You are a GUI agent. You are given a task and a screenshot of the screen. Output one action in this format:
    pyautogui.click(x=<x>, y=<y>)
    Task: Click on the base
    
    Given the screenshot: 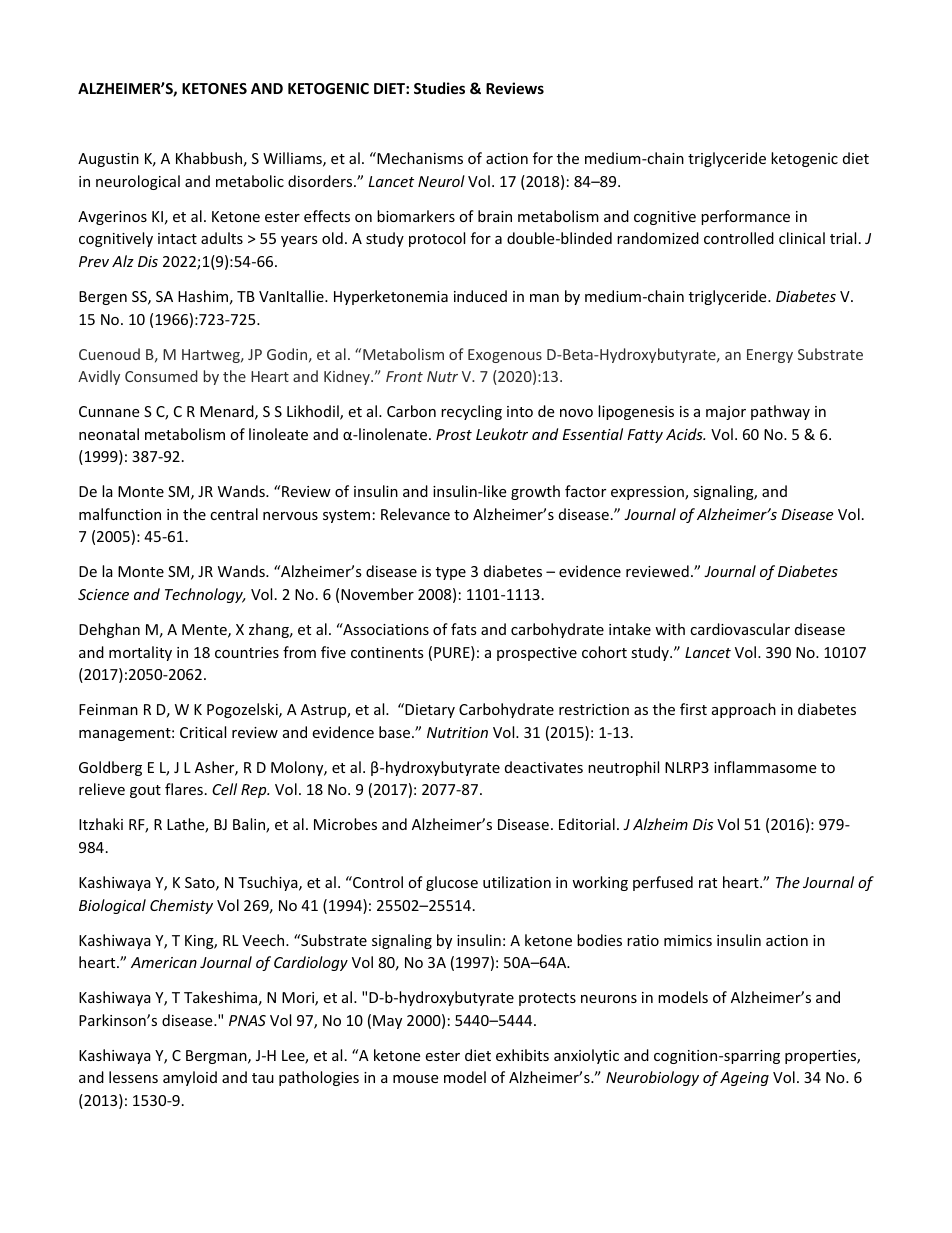 What is the action you would take?
    pyautogui.click(x=396, y=732)
